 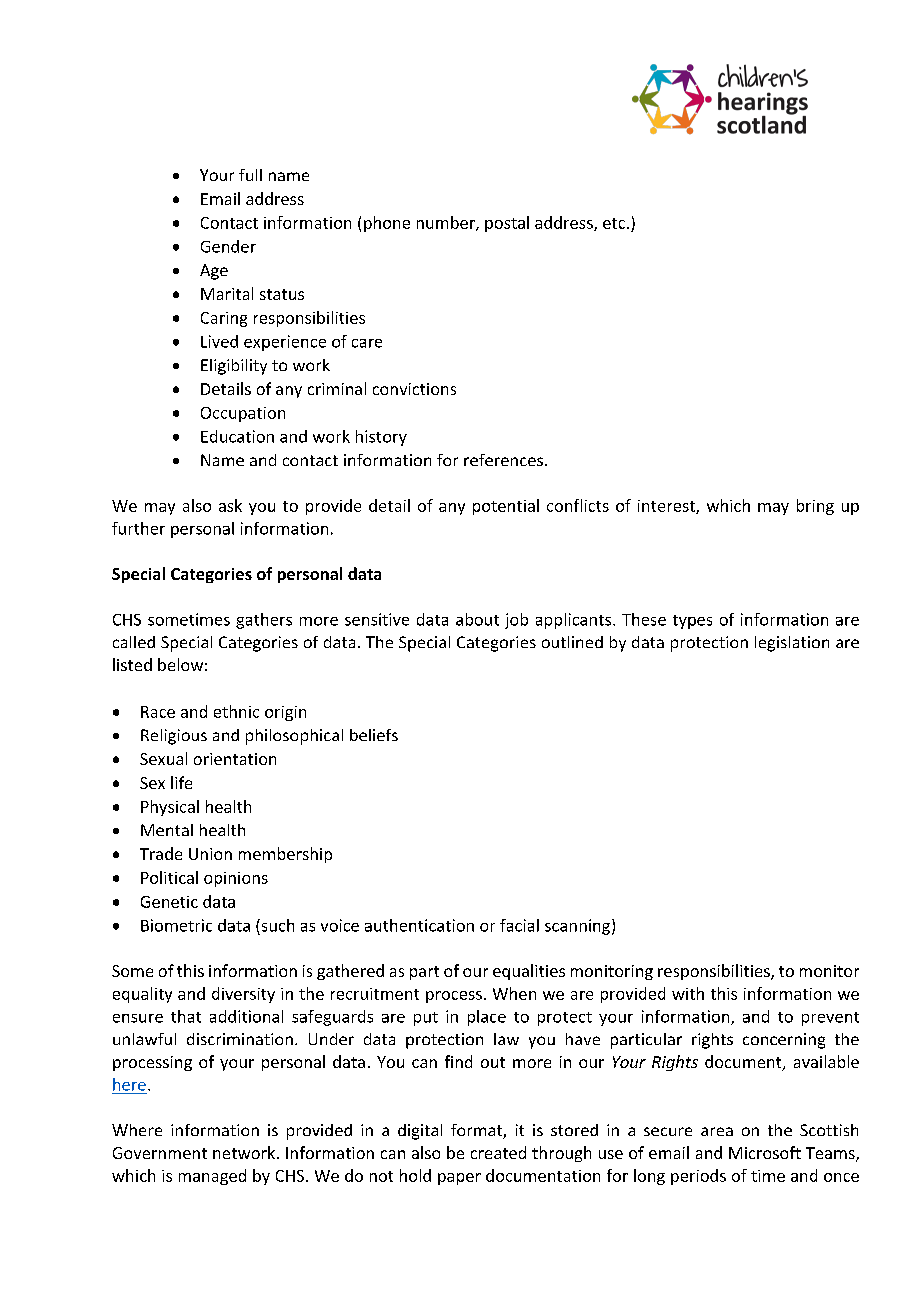 I want to click on ethnic, so click(x=236, y=711).
